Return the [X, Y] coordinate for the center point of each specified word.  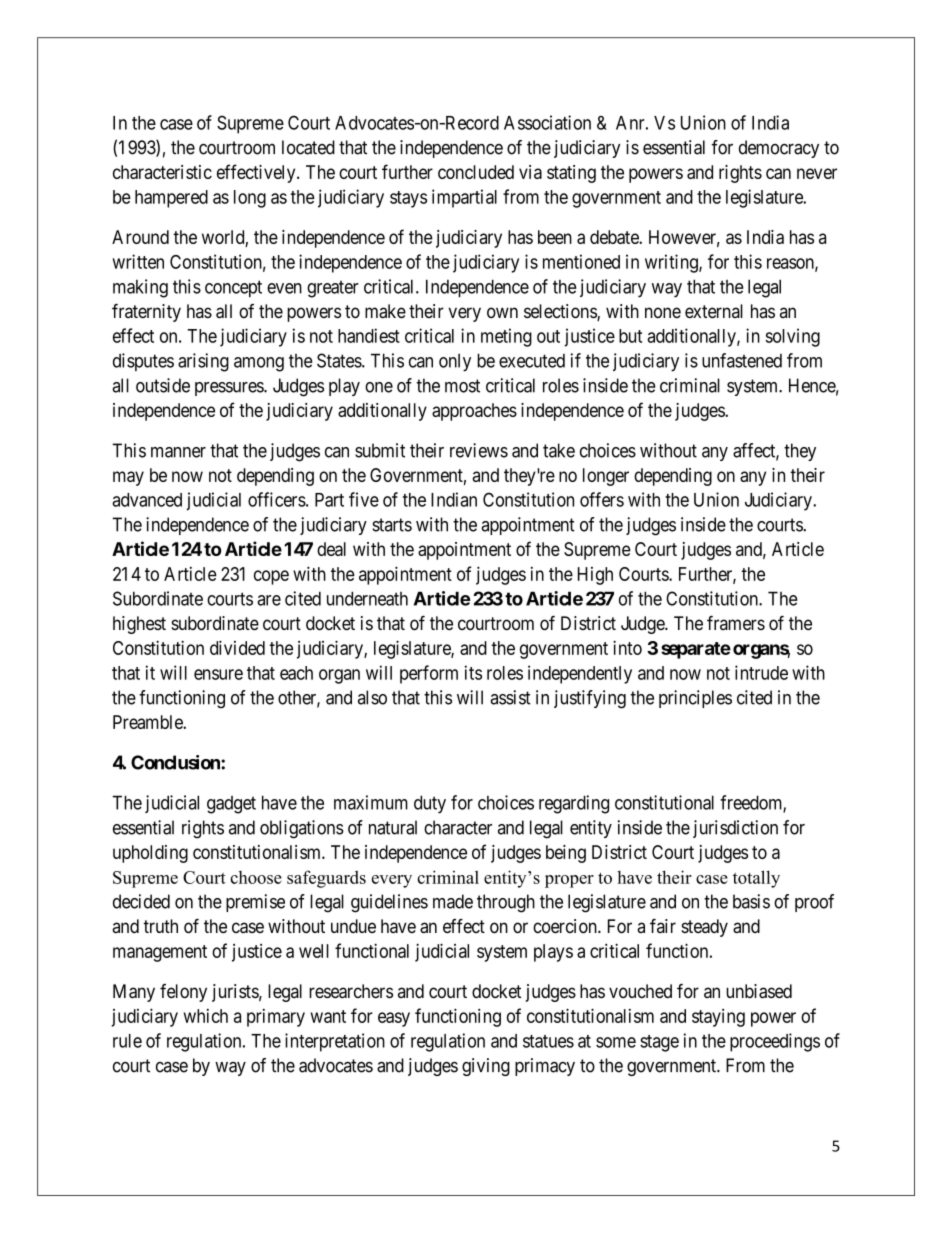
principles [695, 699]
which [206, 1016]
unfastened [742, 360]
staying [718, 1018]
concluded [476, 172]
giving [486, 1067]
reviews [479, 450]
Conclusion [176, 762]
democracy [779, 149]
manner [178, 452]
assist [510, 697]
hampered [171, 199]
